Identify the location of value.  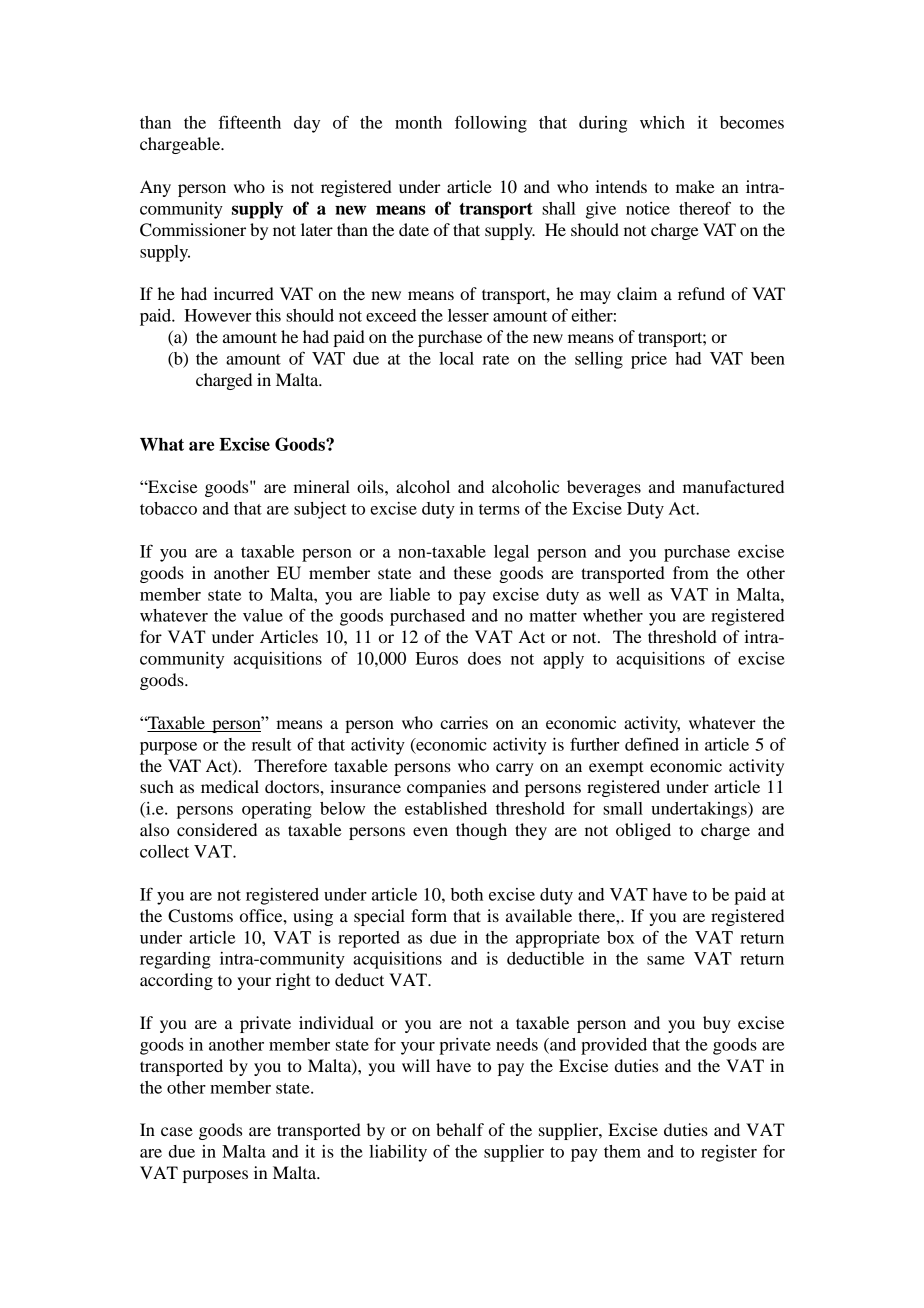
(263, 615).
